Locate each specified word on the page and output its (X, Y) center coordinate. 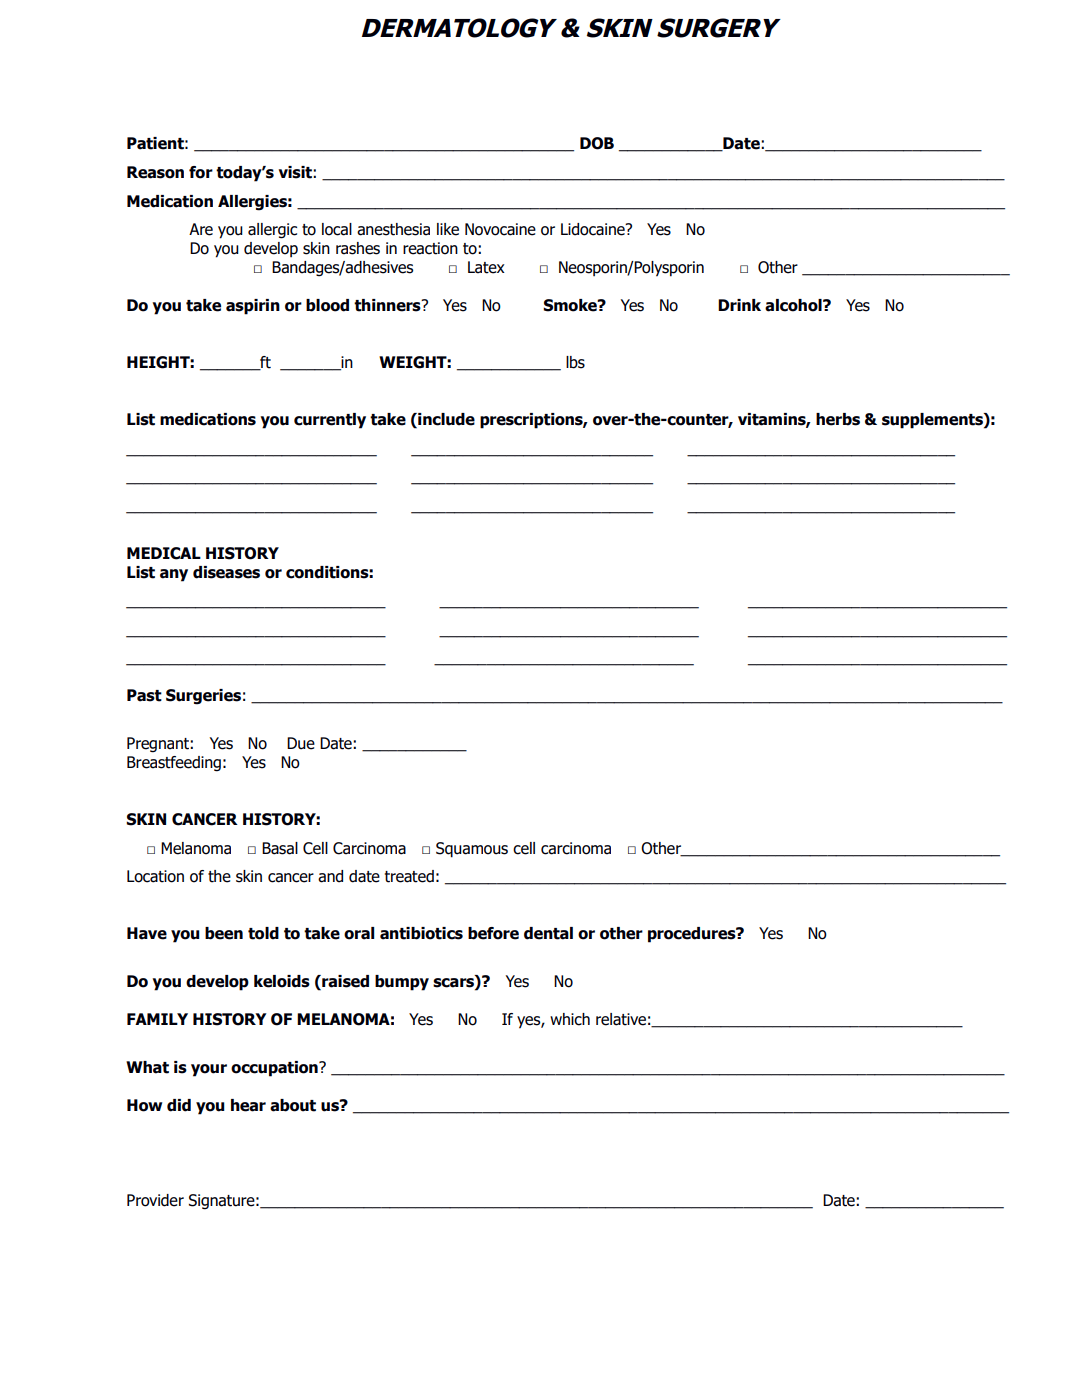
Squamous (472, 850)
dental (548, 933)
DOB (597, 143)
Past (144, 695)
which (570, 1019)
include (445, 420)
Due (301, 743)
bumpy (402, 983)
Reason (155, 172)
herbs (838, 419)
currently (330, 421)
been (224, 933)
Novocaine (500, 229)
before (493, 933)
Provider (155, 1200)
